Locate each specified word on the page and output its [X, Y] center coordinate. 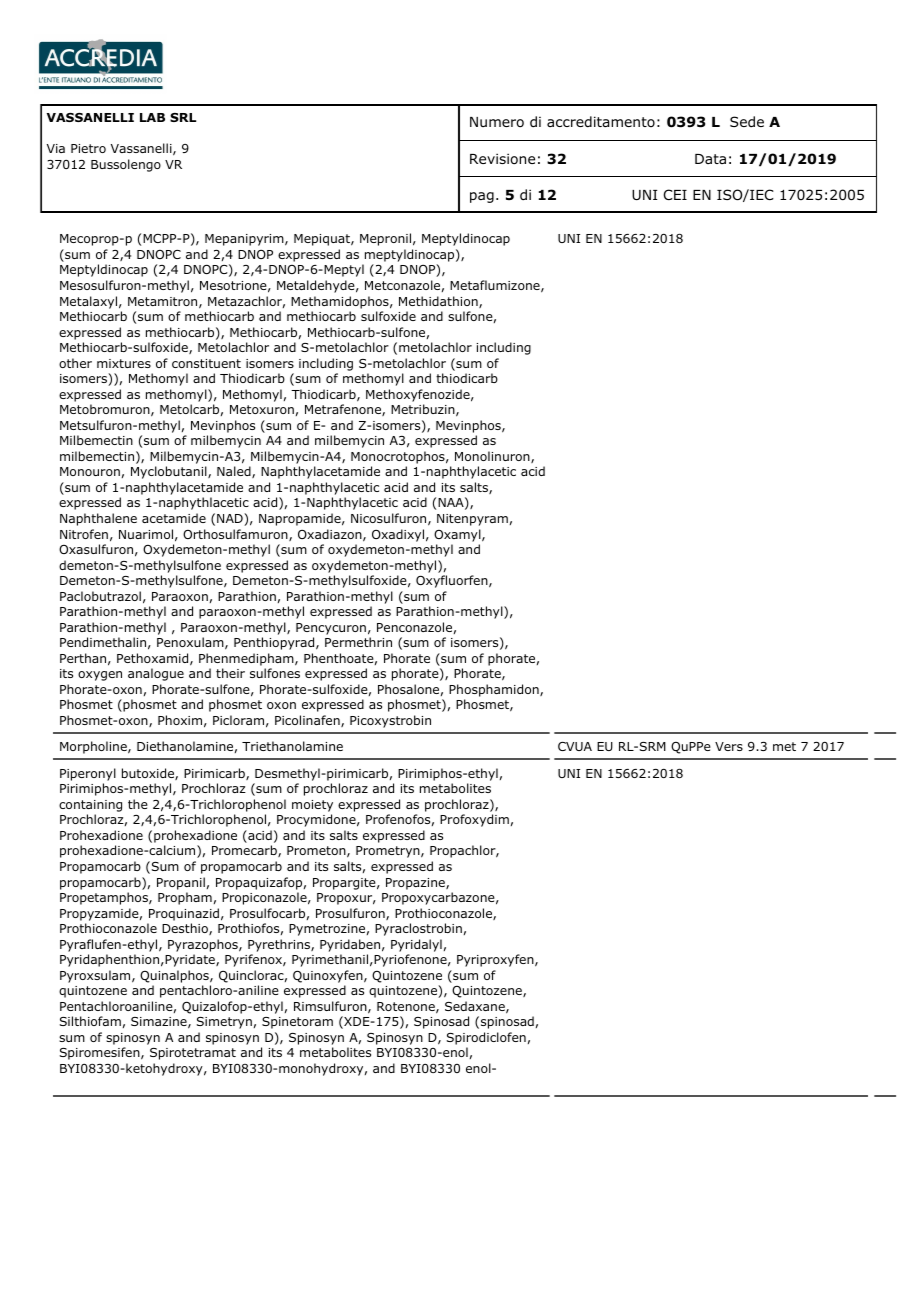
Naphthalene [98, 519]
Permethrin [358, 642]
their [230, 673]
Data [710, 159]
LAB [152, 117]
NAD [231, 519]
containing [90, 806]
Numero [497, 122]
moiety [312, 806]
